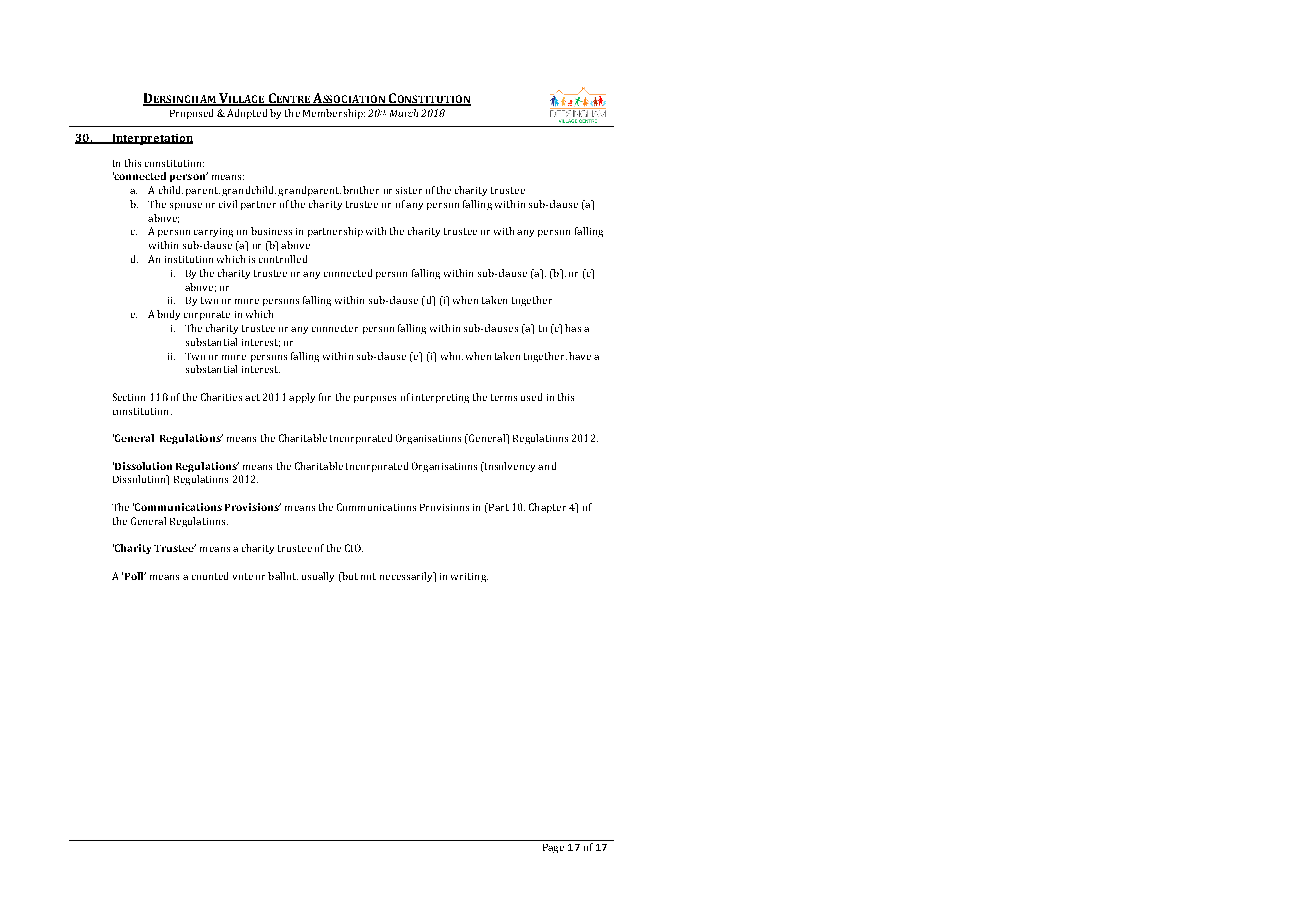  What do you see at coordinates (553, 848) in the screenshot?
I see `Page` at bounding box center [553, 848].
